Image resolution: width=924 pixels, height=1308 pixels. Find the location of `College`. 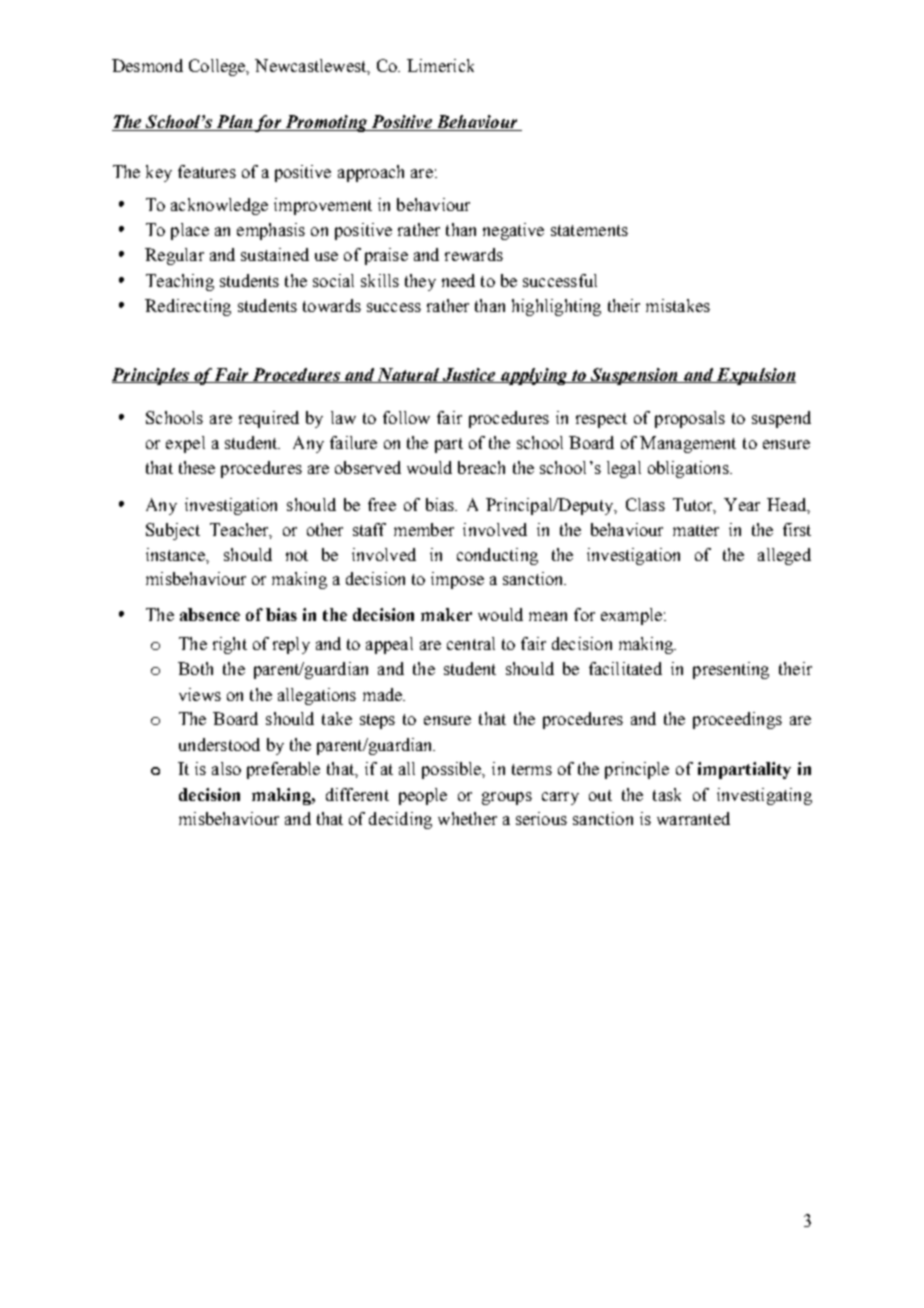

College is located at coordinates (218, 67).
